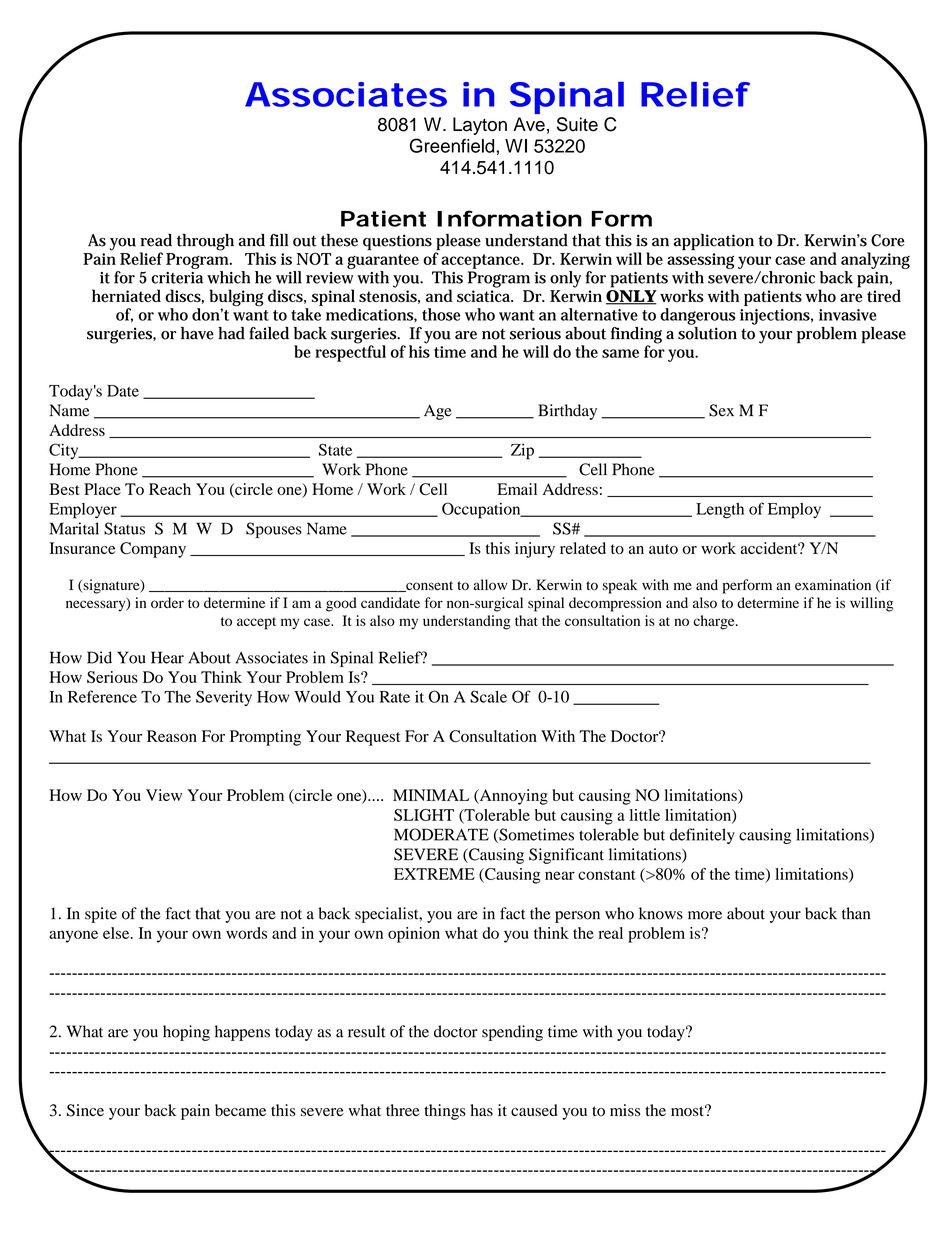  What do you see at coordinates (452, 145) in the screenshot?
I see `Greenfield` at bounding box center [452, 145].
